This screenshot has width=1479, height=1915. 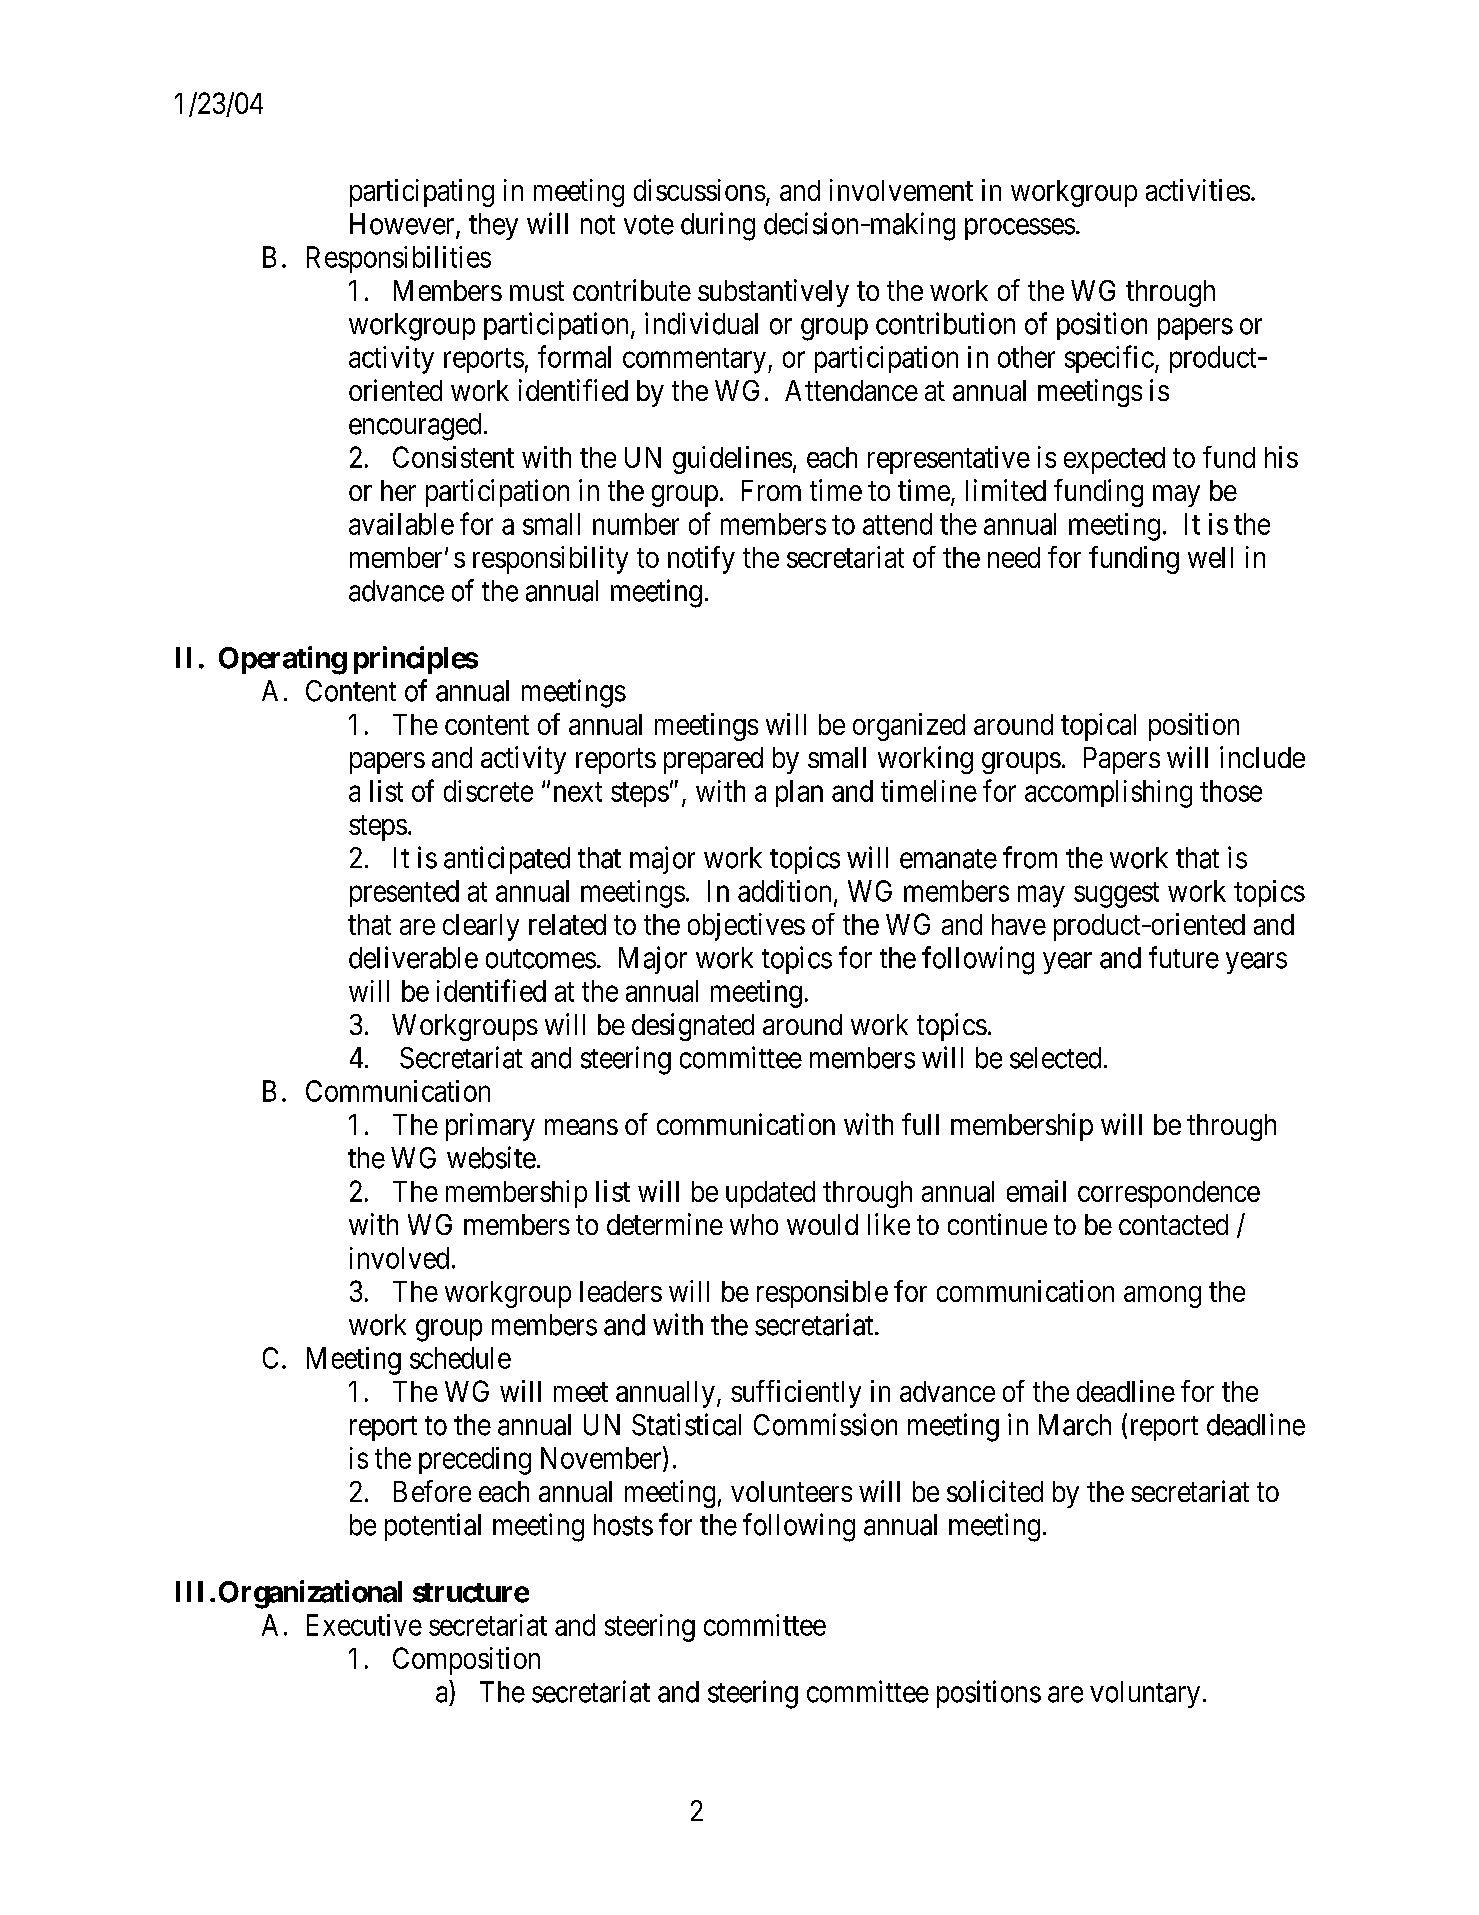 I want to click on voluntary, so click(x=1145, y=1694).
